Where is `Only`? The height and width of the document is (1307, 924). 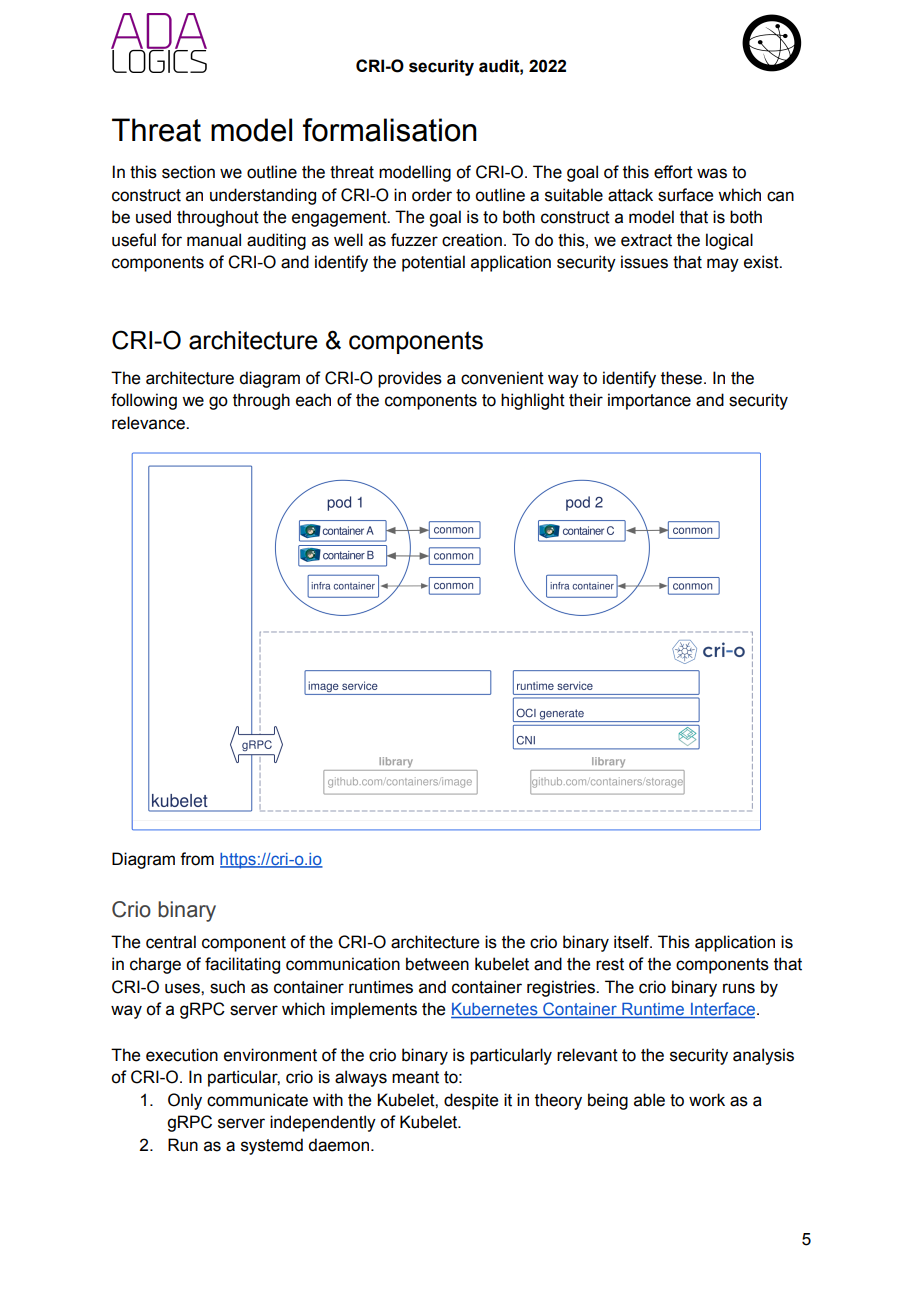
Only is located at coordinates (185, 1101).
